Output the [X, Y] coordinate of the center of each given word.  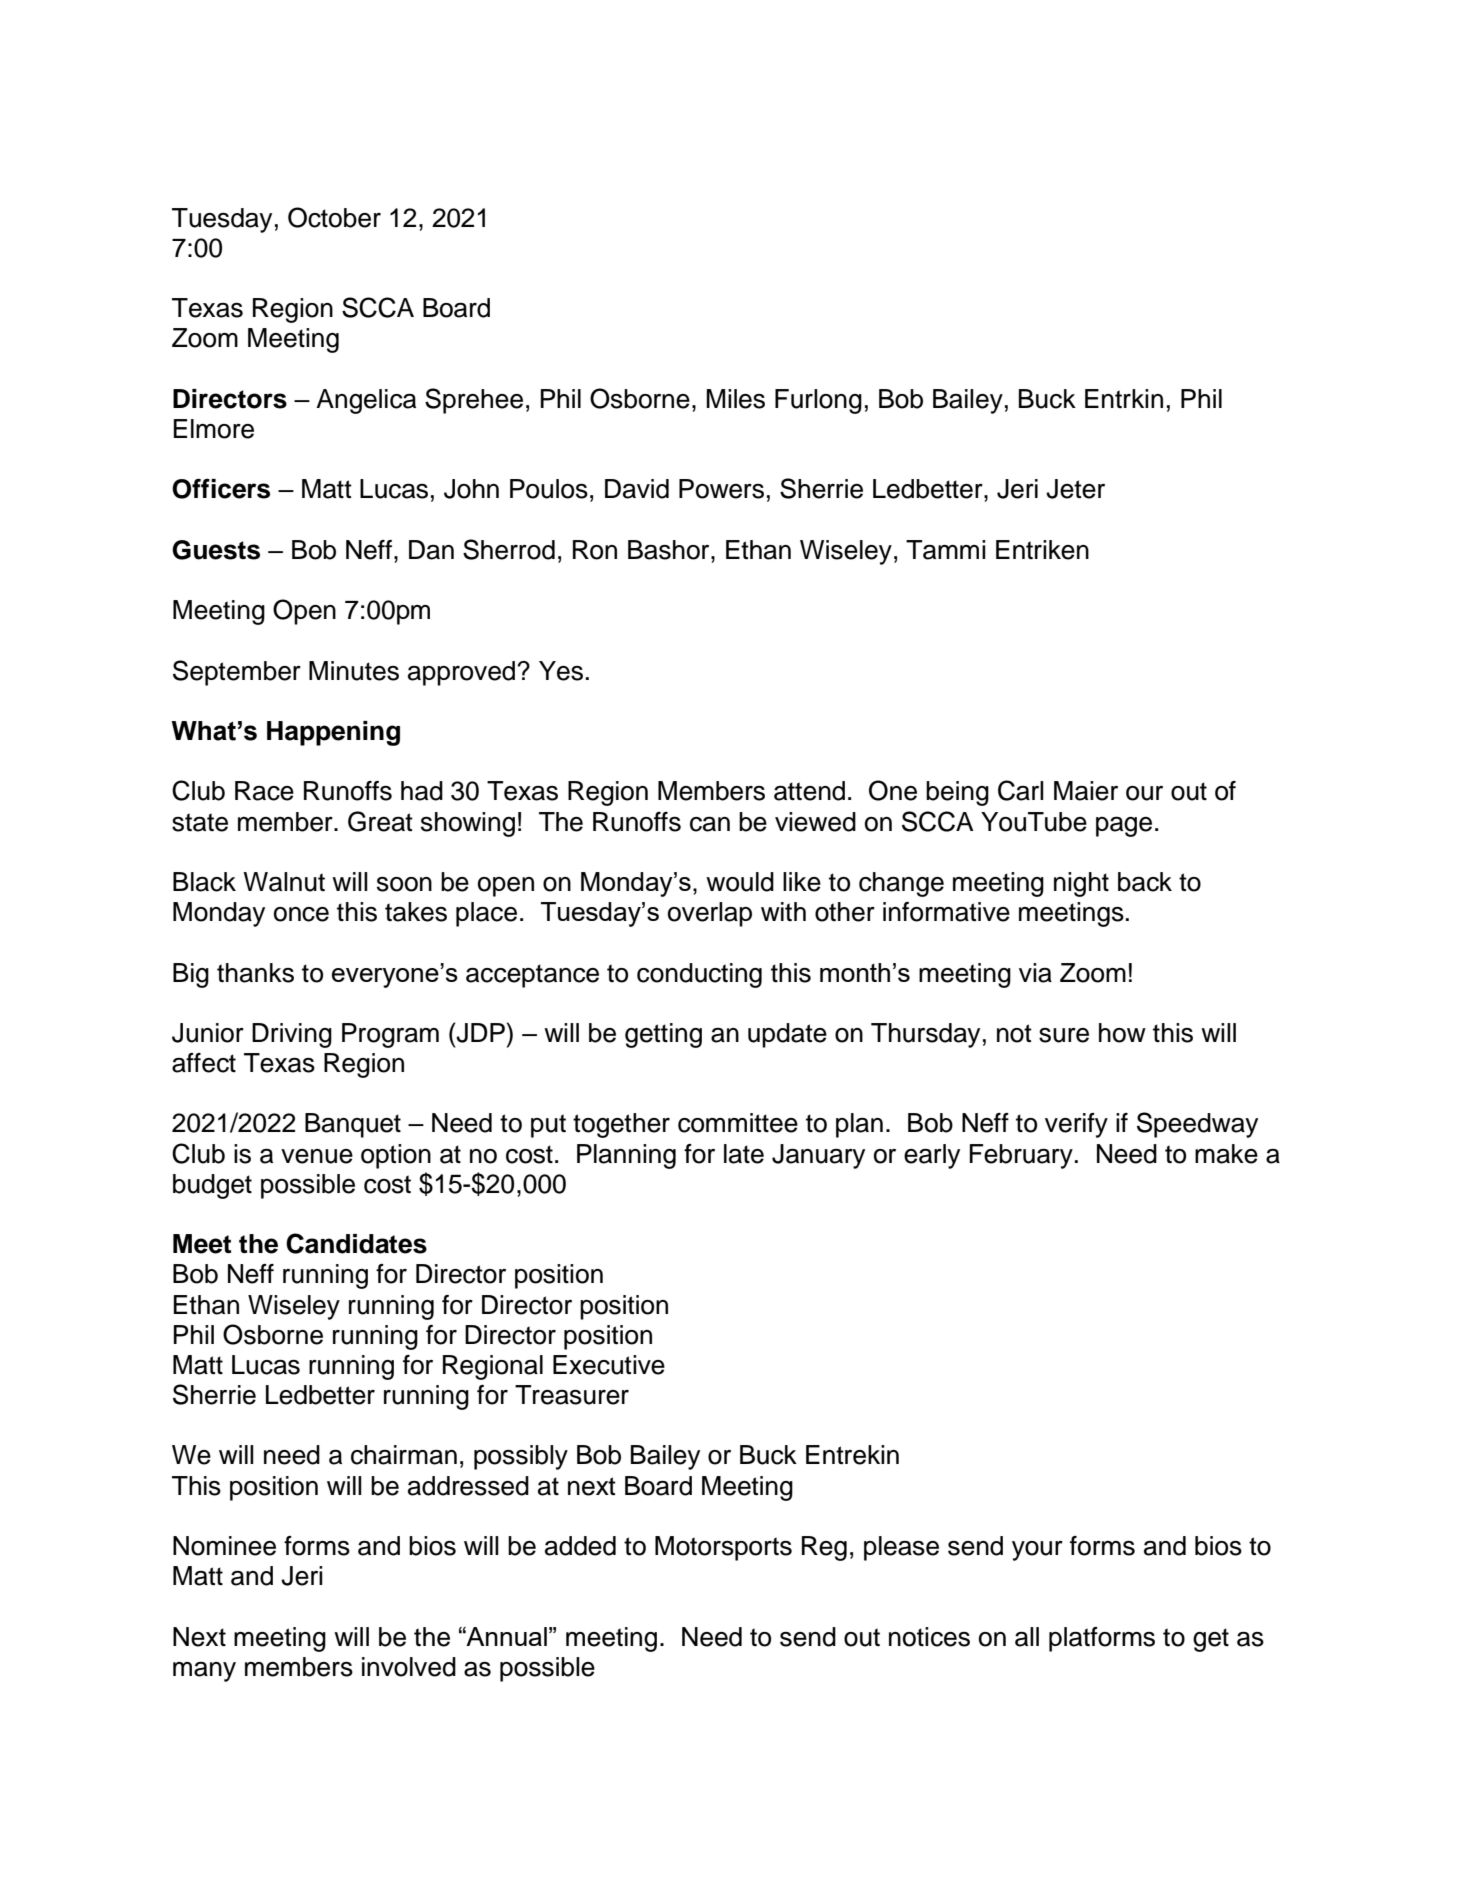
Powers [721, 489]
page [1124, 826]
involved [409, 1667]
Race [264, 791]
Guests [216, 550]
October [334, 217]
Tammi [946, 550]
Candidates [356, 1243]
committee [738, 1123]
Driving [292, 1035]
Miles [735, 399]
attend [809, 791]
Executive [609, 1365]
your [1037, 1551]
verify [1076, 1125]
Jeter [1075, 489]
